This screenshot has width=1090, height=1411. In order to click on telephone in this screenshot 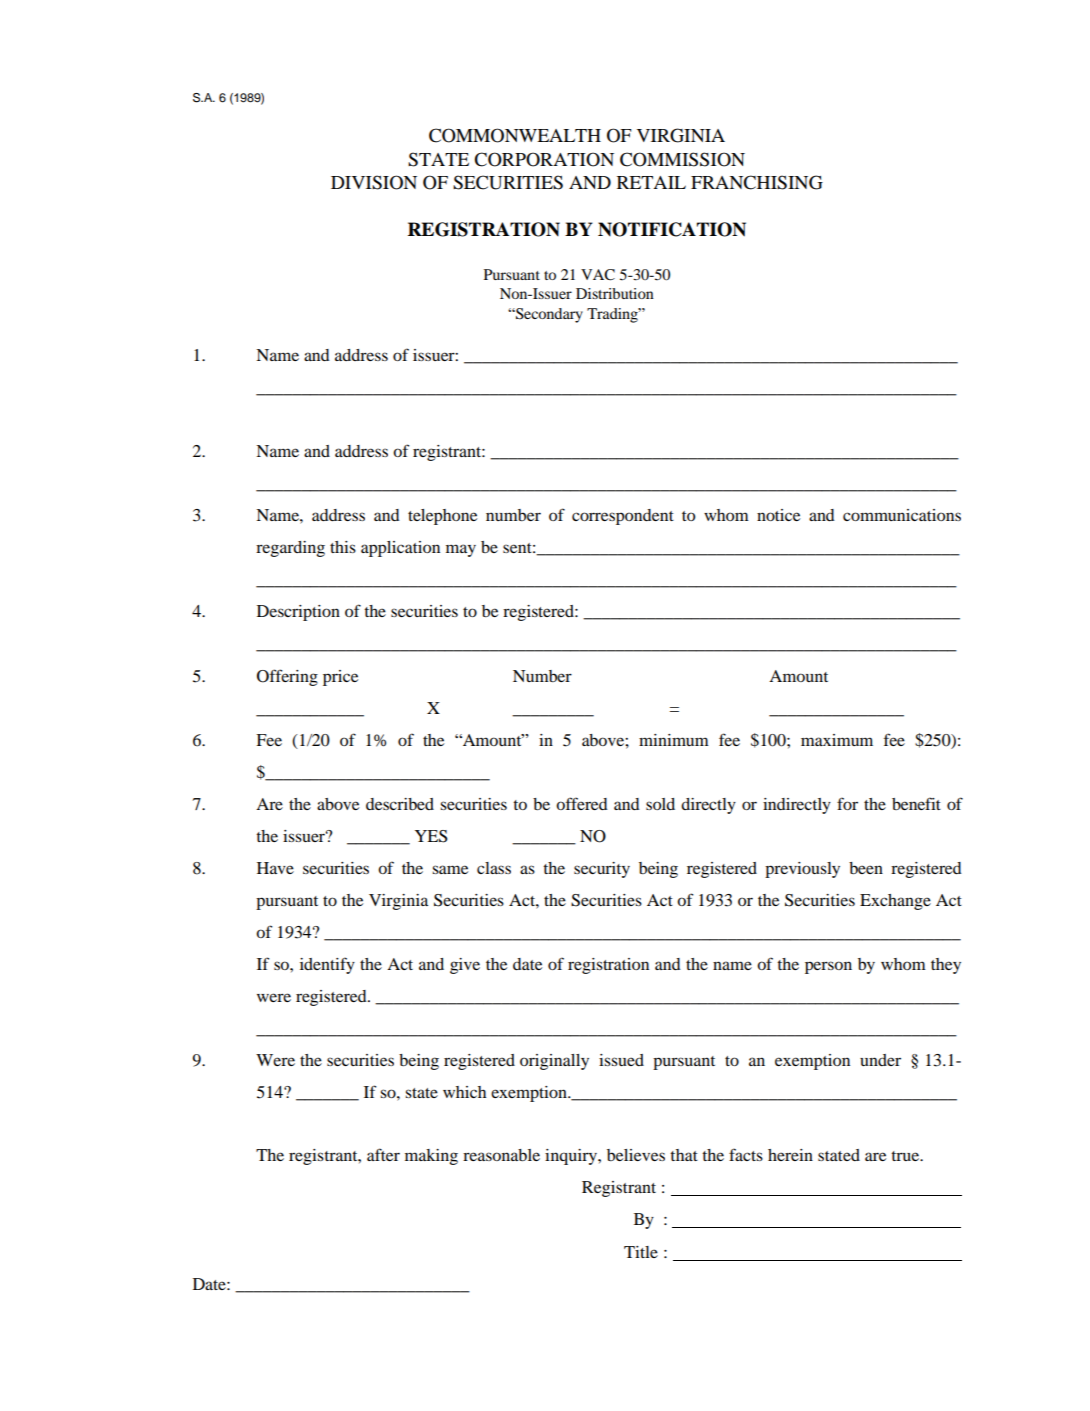, I will do `click(442, 517)`.
